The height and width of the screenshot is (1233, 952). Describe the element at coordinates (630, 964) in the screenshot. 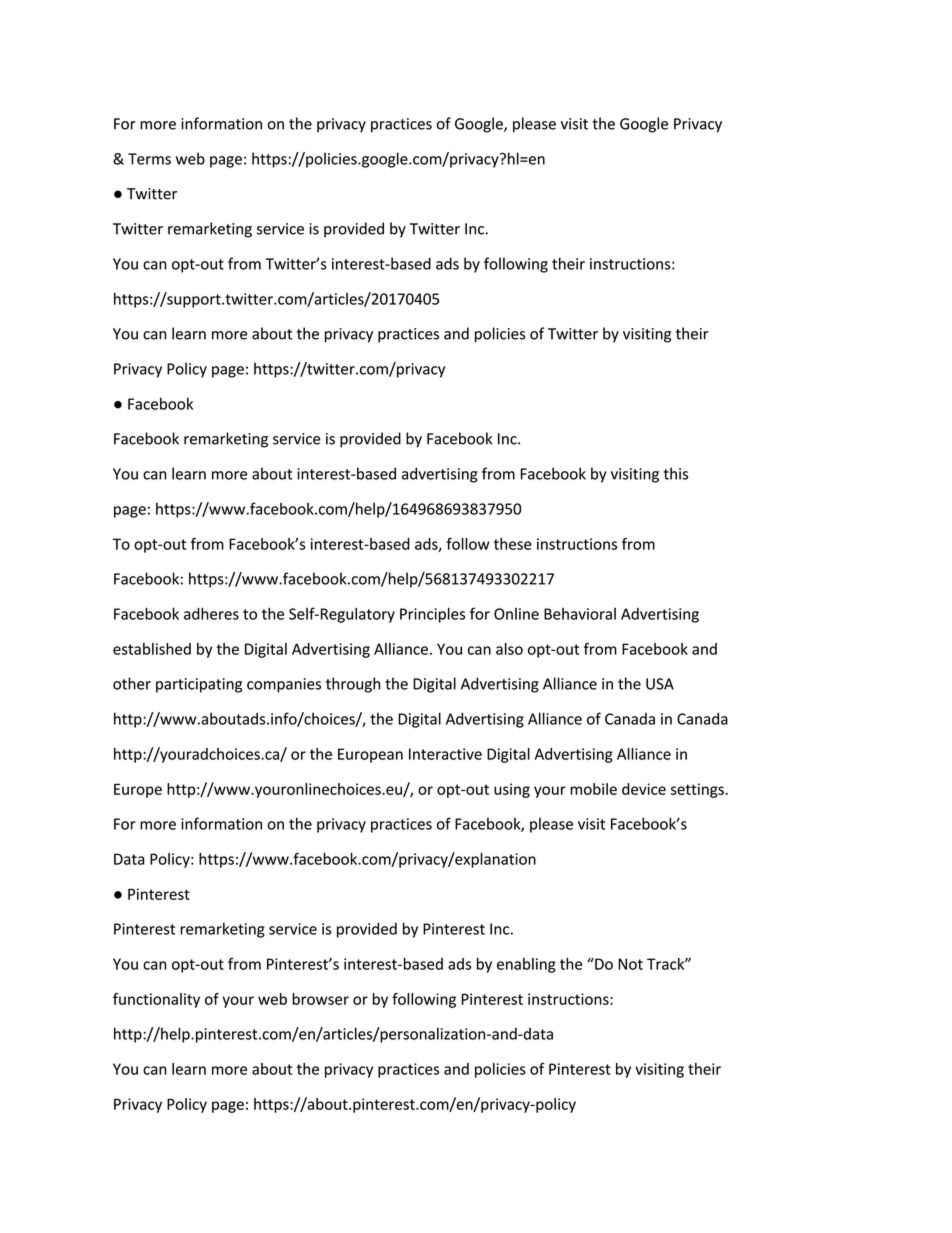

I see `Not` at that location.
